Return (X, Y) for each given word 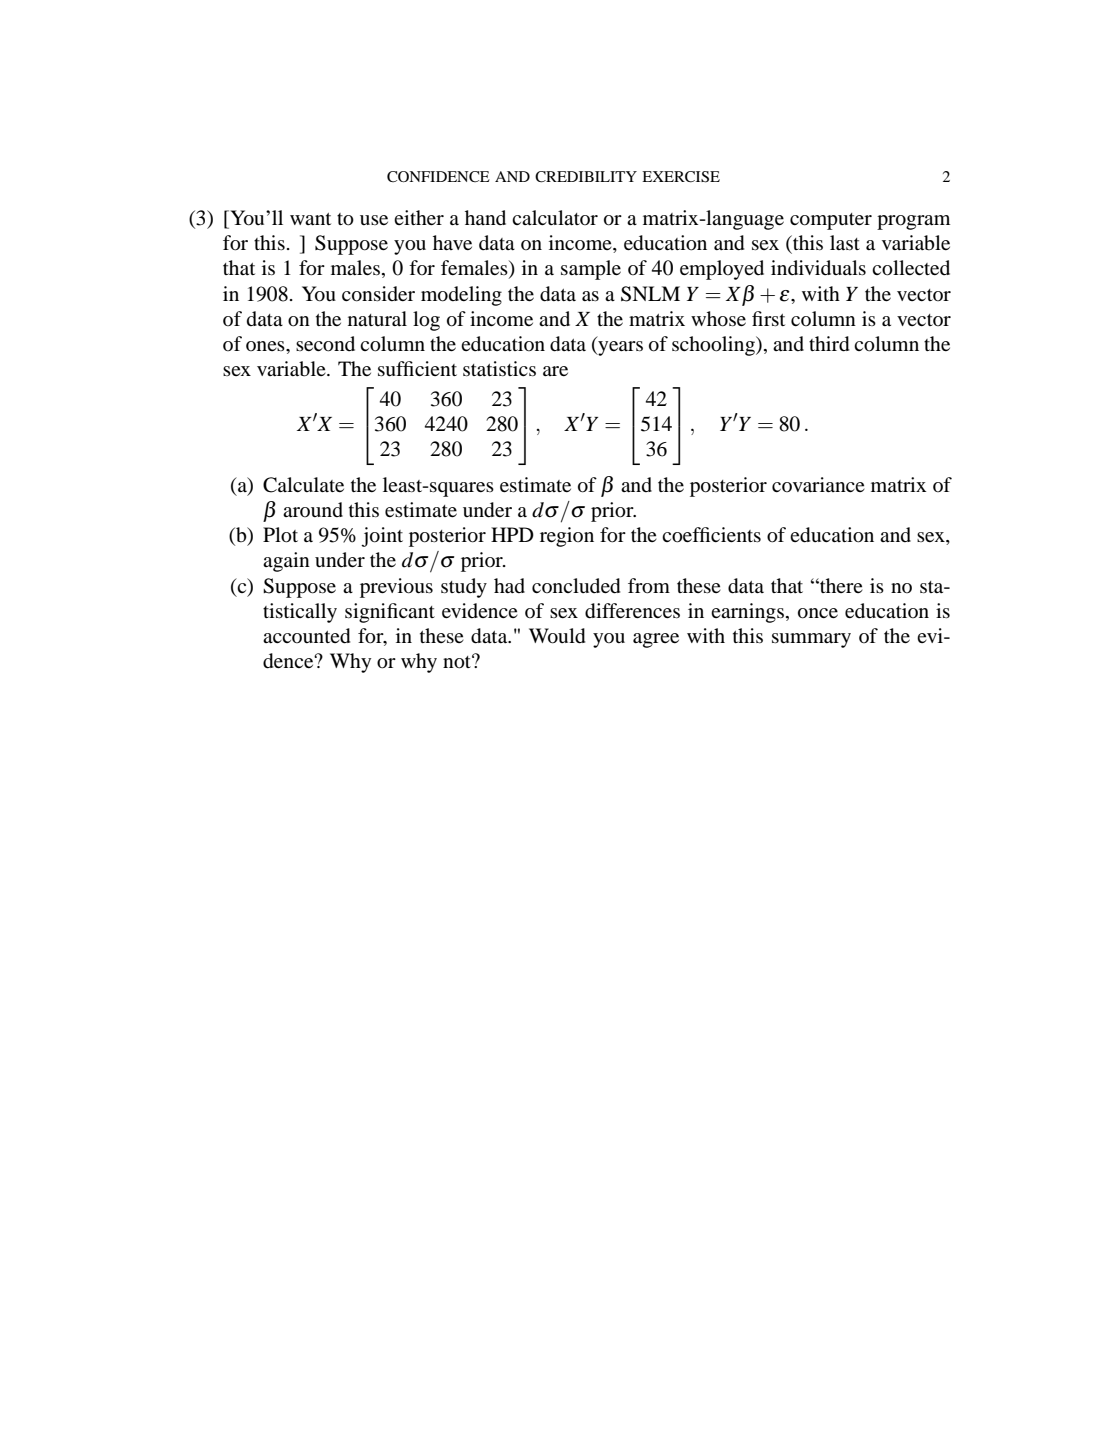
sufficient (417, 369)
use (374, 220)
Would (557, 636)
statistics (499, 368)
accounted (306, 636)
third (829, 344)
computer (831, 221)
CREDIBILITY (586, 177)
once (818, 613)
